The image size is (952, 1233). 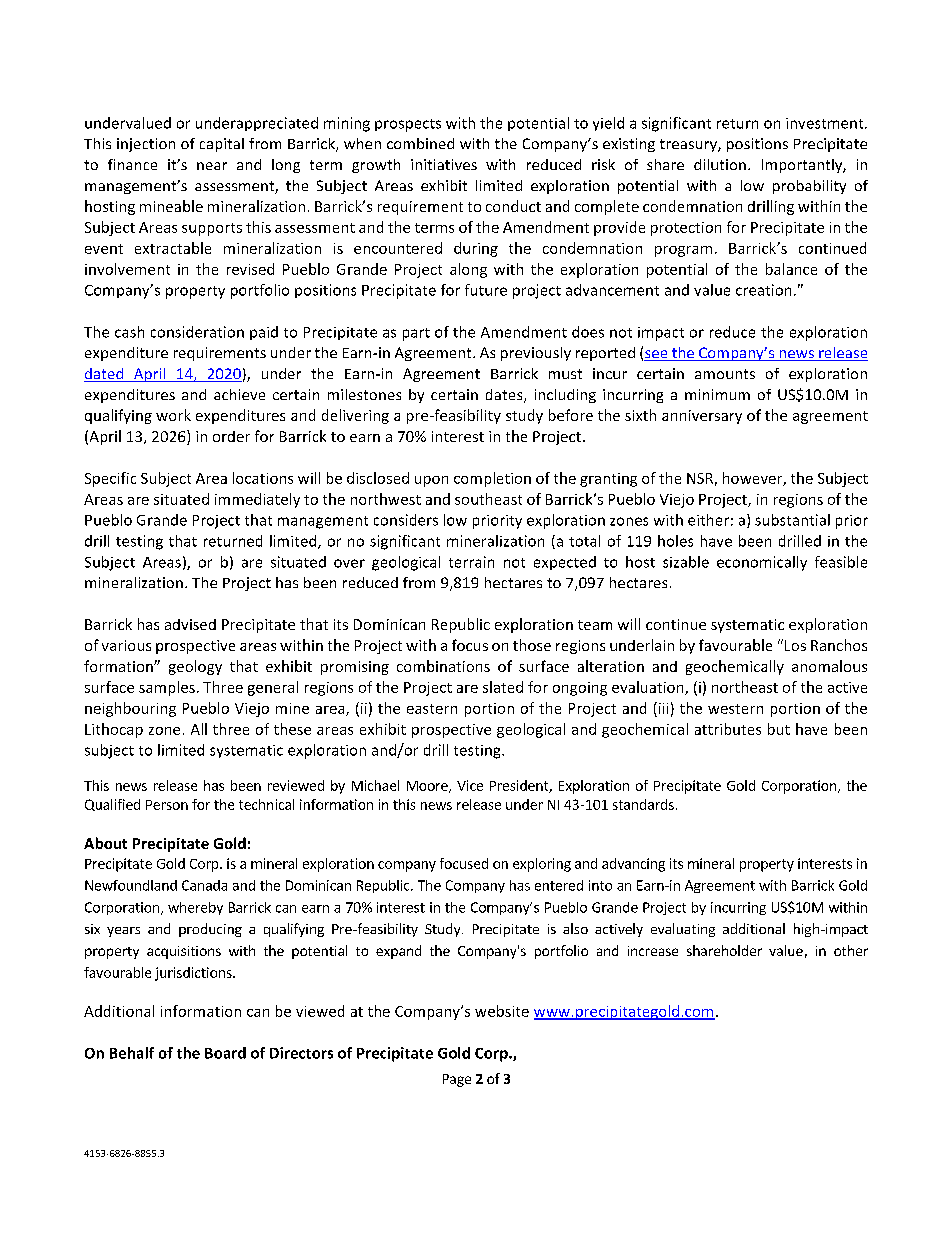 I want to click on economically, so click(x=762, y=563).
